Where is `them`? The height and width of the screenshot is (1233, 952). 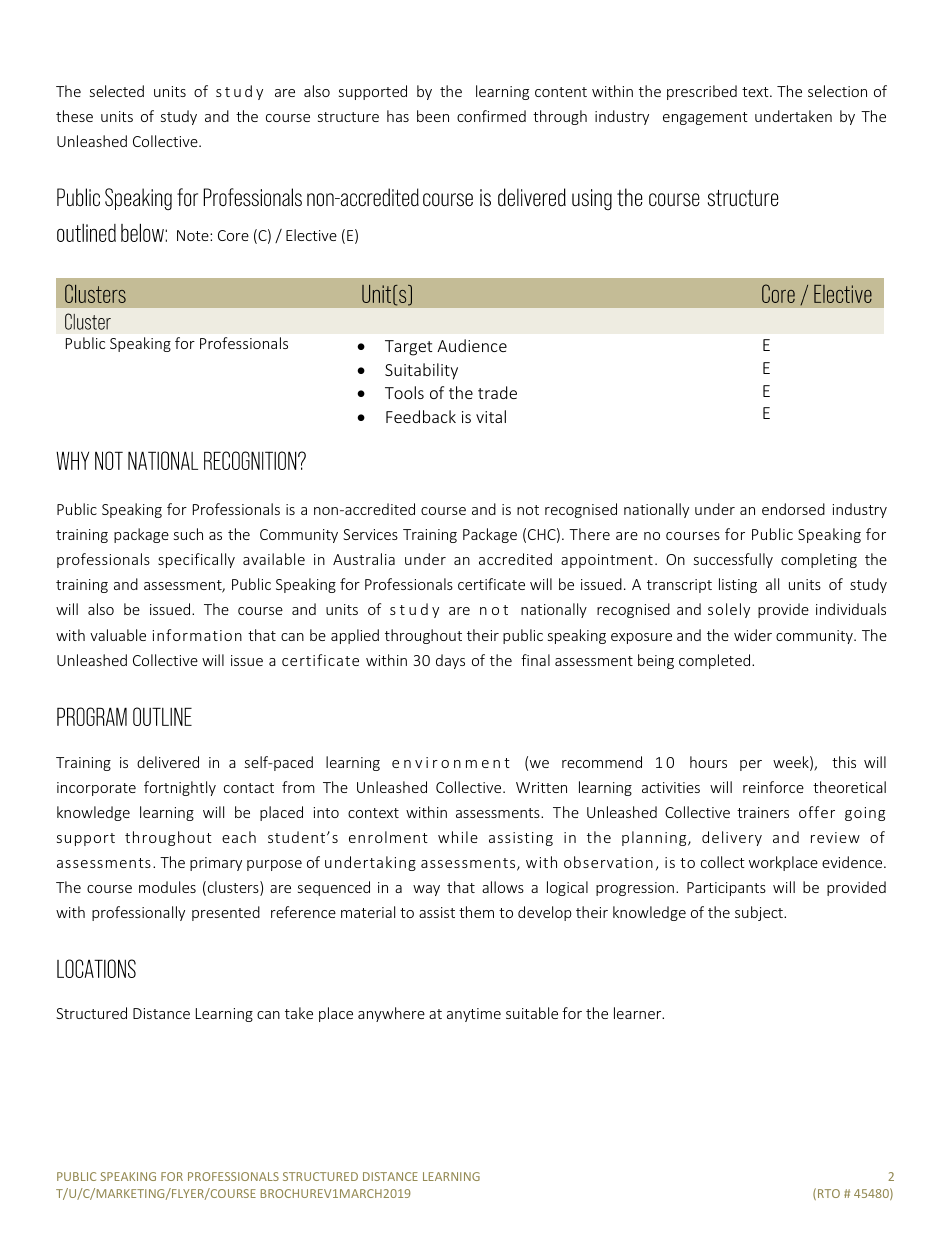 them is located at coordinates (476, 912).
